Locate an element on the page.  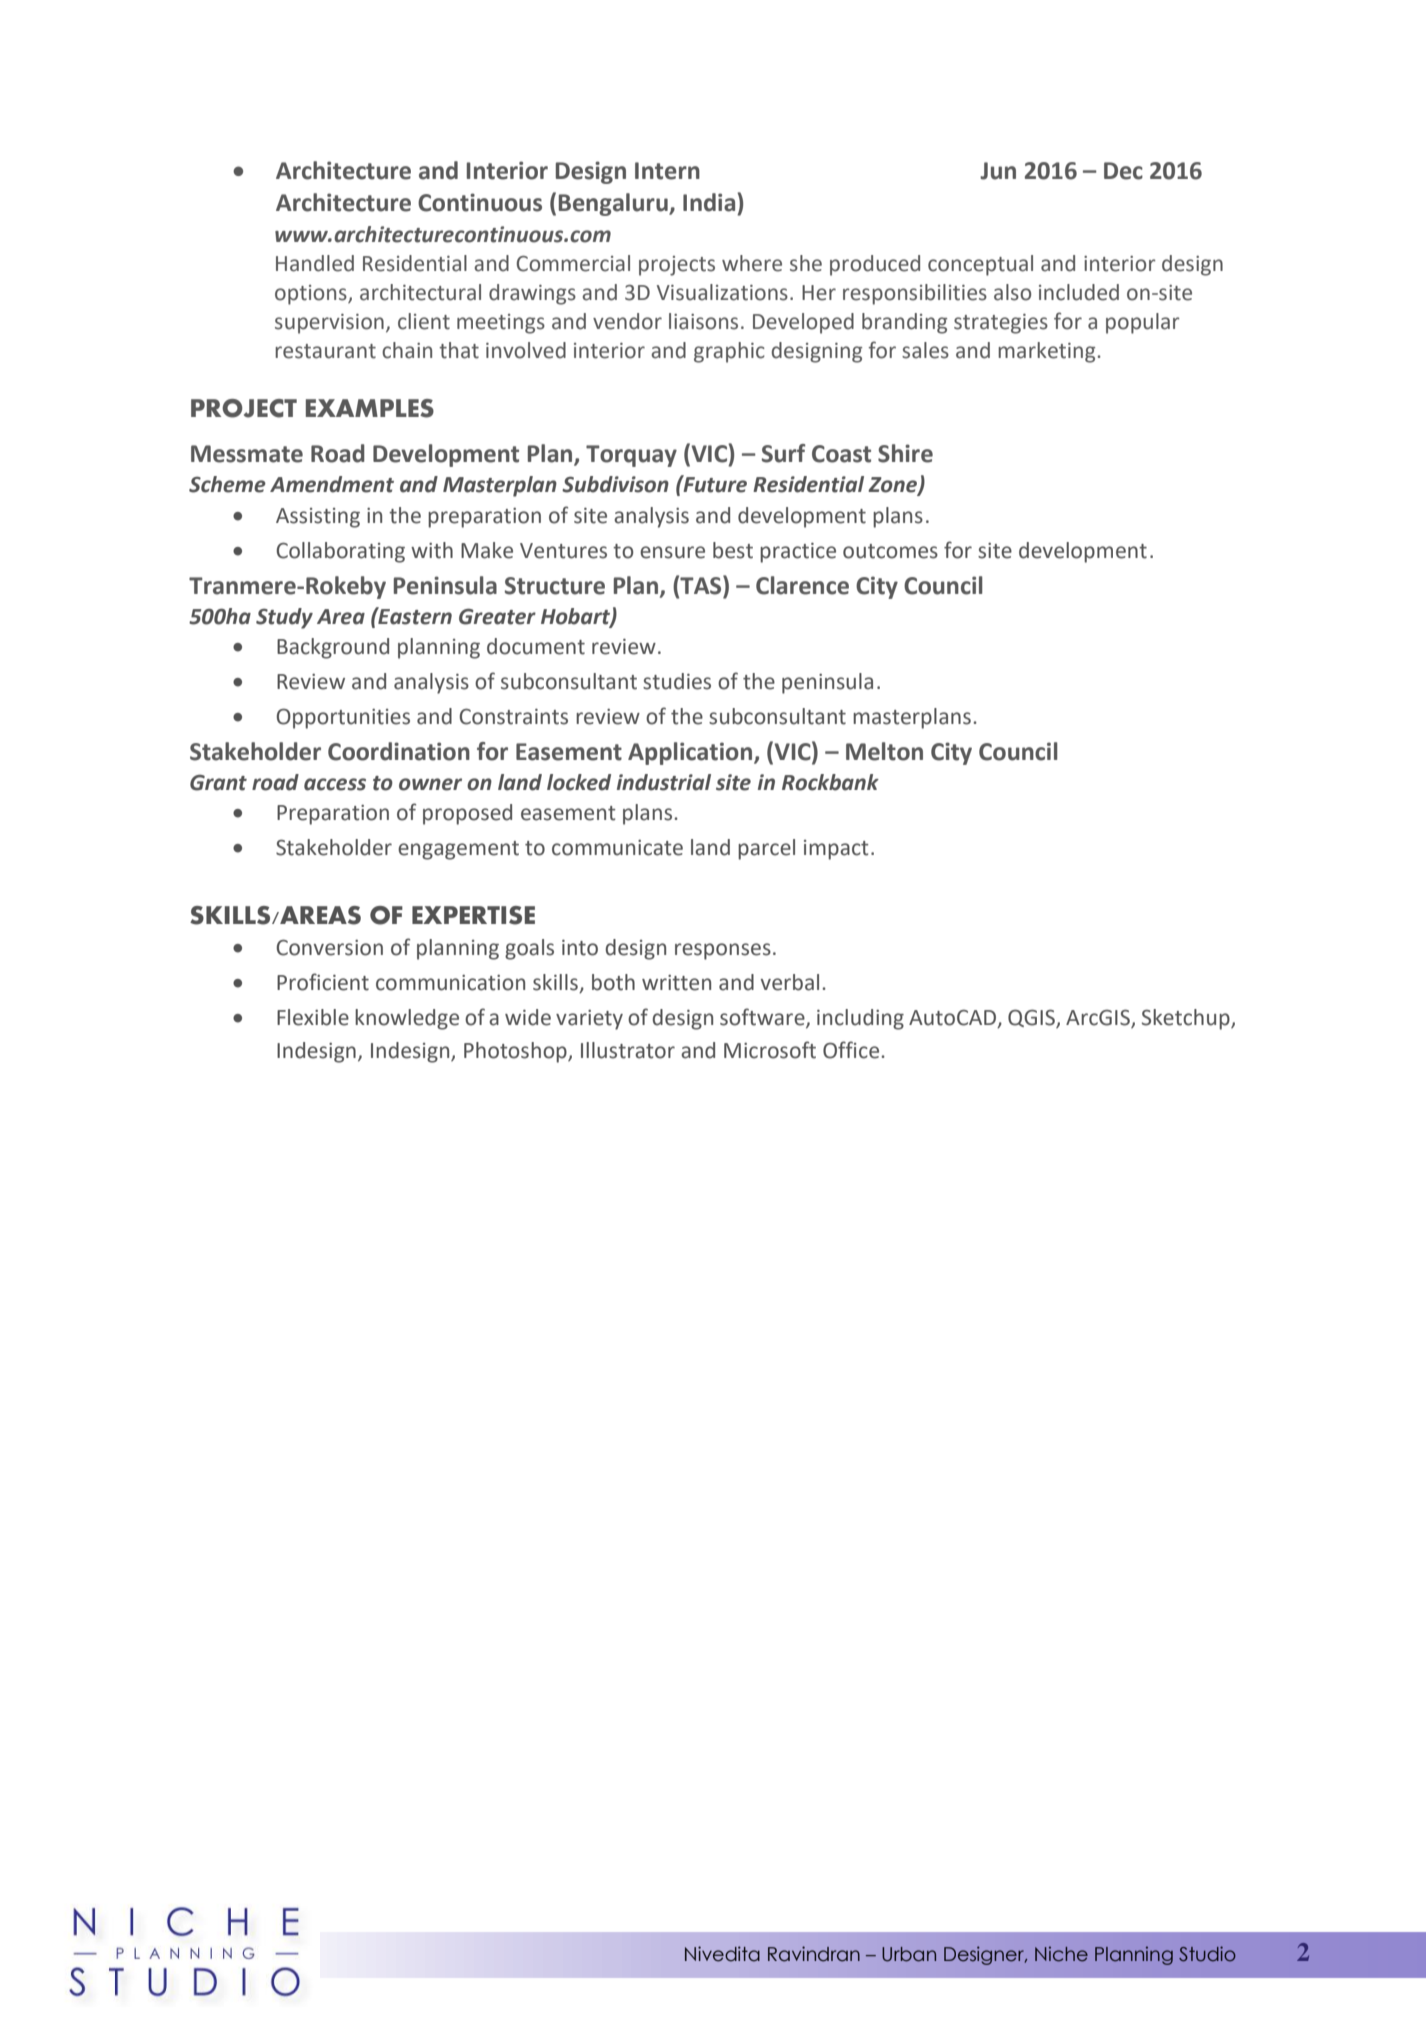
Flexible is located at coordinates (313, 1017).
